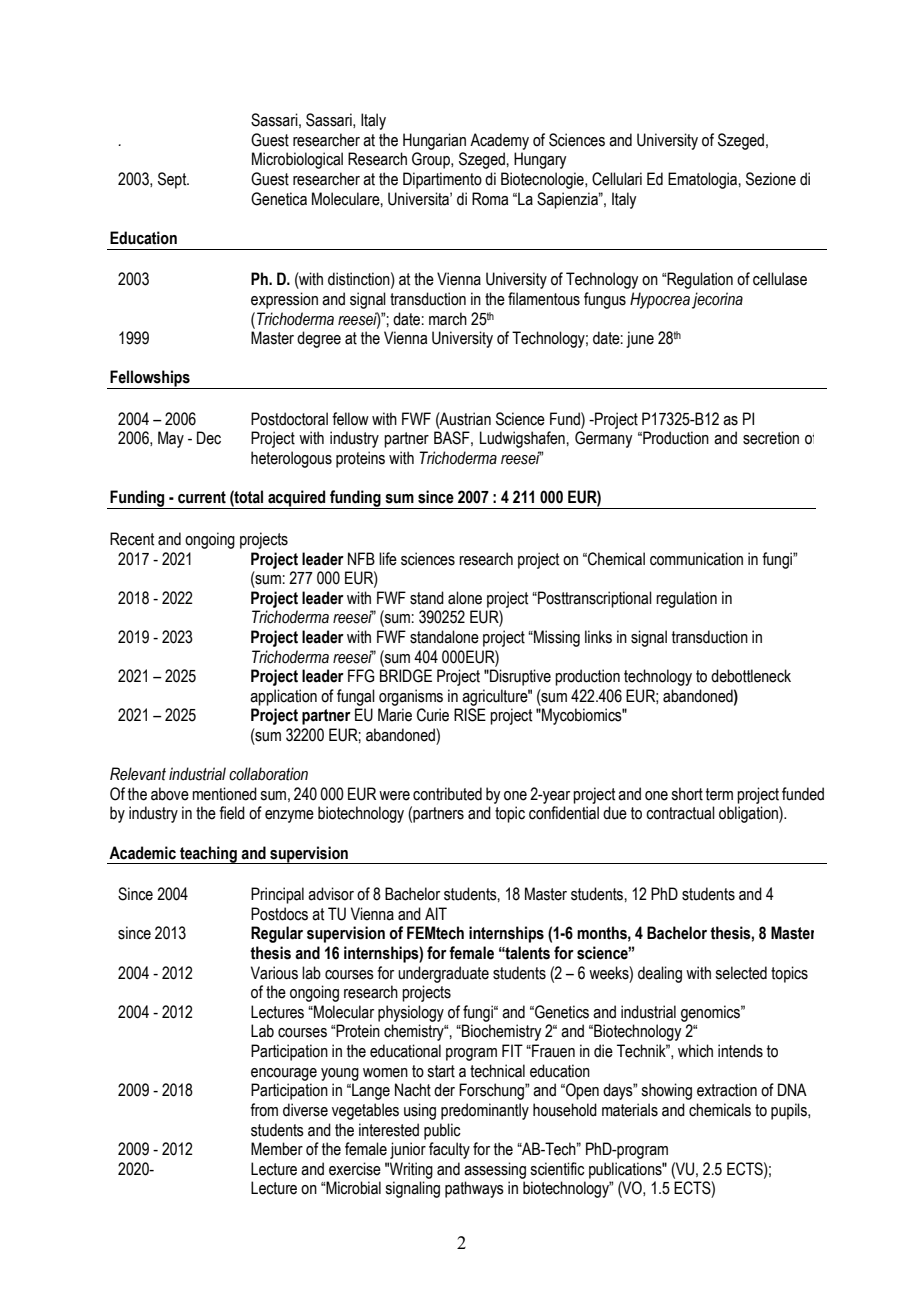 This screenshot has width=924, height=1308. What do you see at coordinates (449, 1150) in the screenshot?
I see `faculty` at bounding box center [449, 1150].
